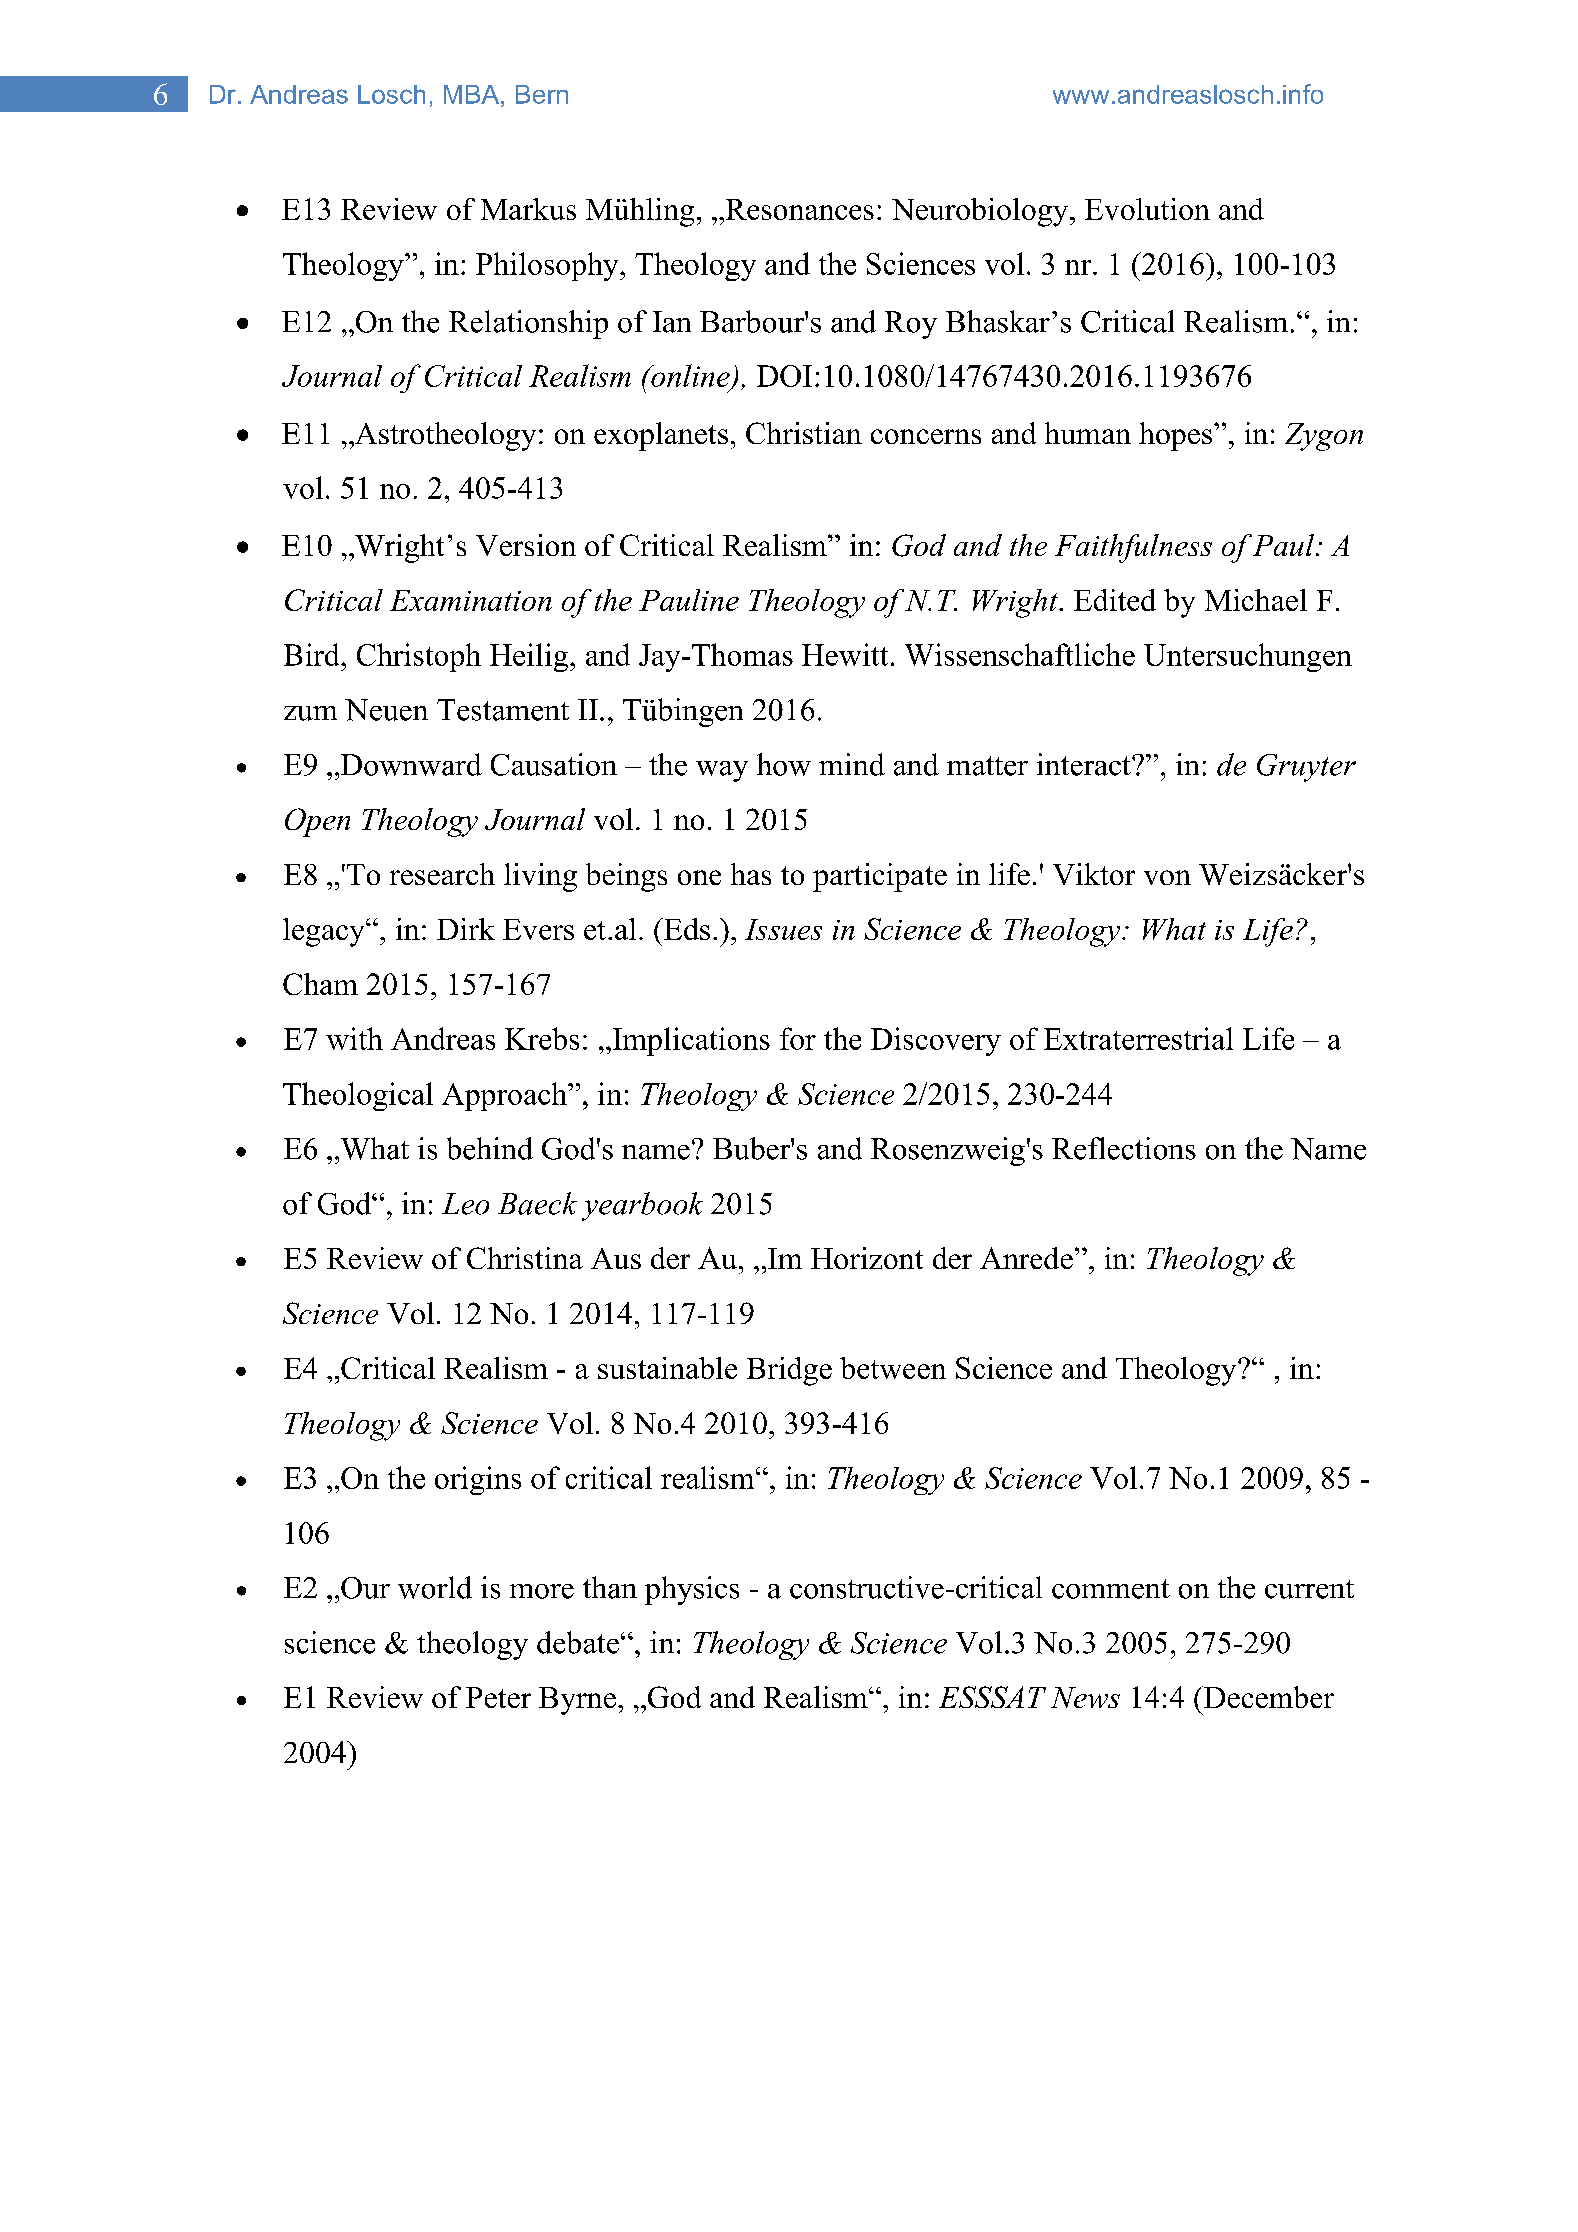  Describe the element at coordinates (1268, 1697) in the image. I see `December` at that location.
